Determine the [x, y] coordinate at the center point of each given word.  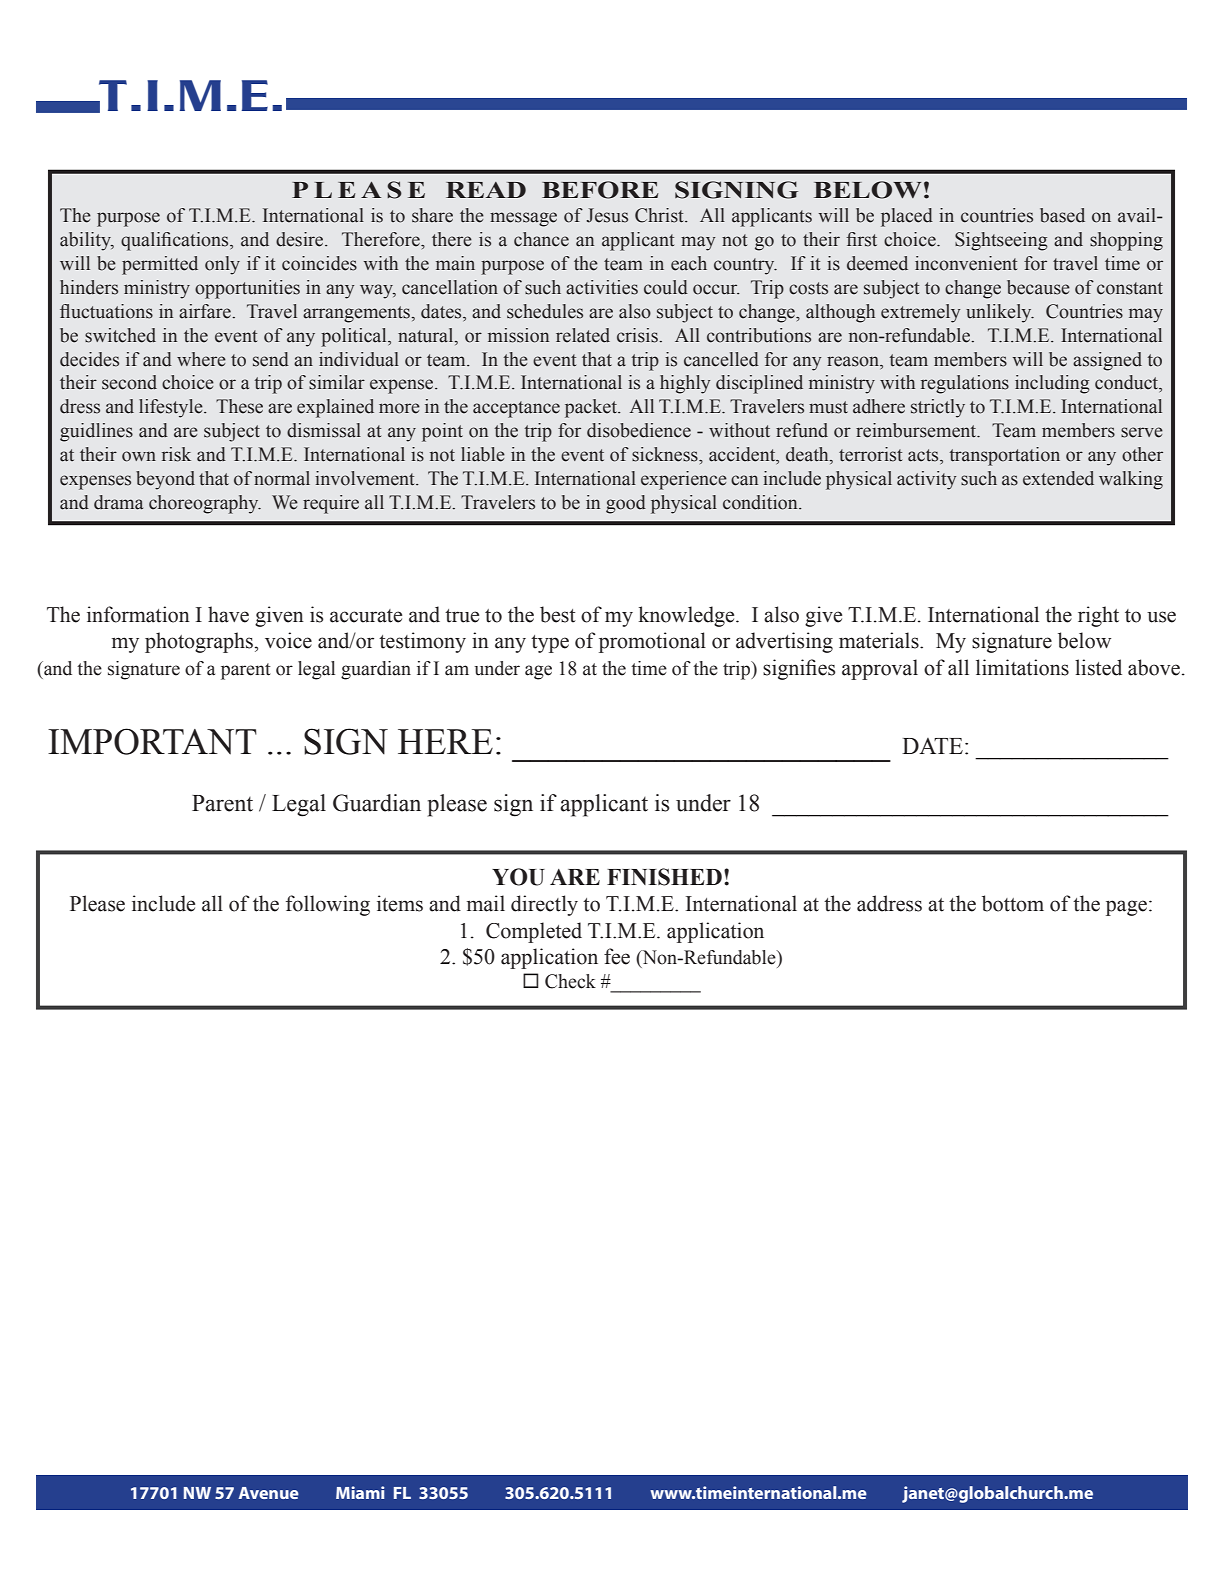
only [222, 265]
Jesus [607, 215]
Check [570, 981]
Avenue [268, 1493]
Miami [360, 1492]
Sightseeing [1001, 241]
